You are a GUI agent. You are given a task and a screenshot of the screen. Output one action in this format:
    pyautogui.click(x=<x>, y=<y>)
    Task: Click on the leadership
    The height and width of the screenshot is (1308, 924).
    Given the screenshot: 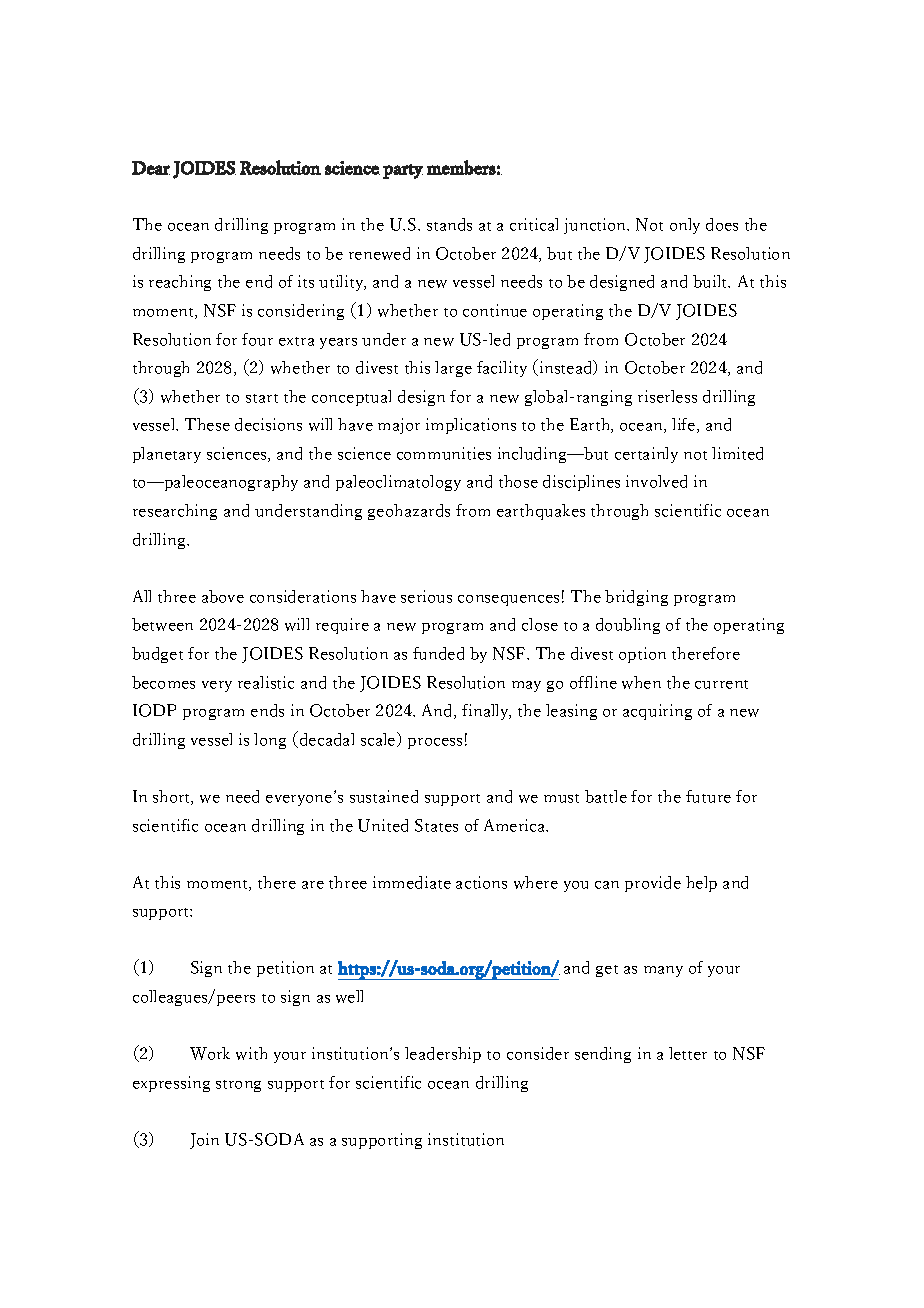 What is the action you would take?
    pyautogui.click(x=443, y=1055)
